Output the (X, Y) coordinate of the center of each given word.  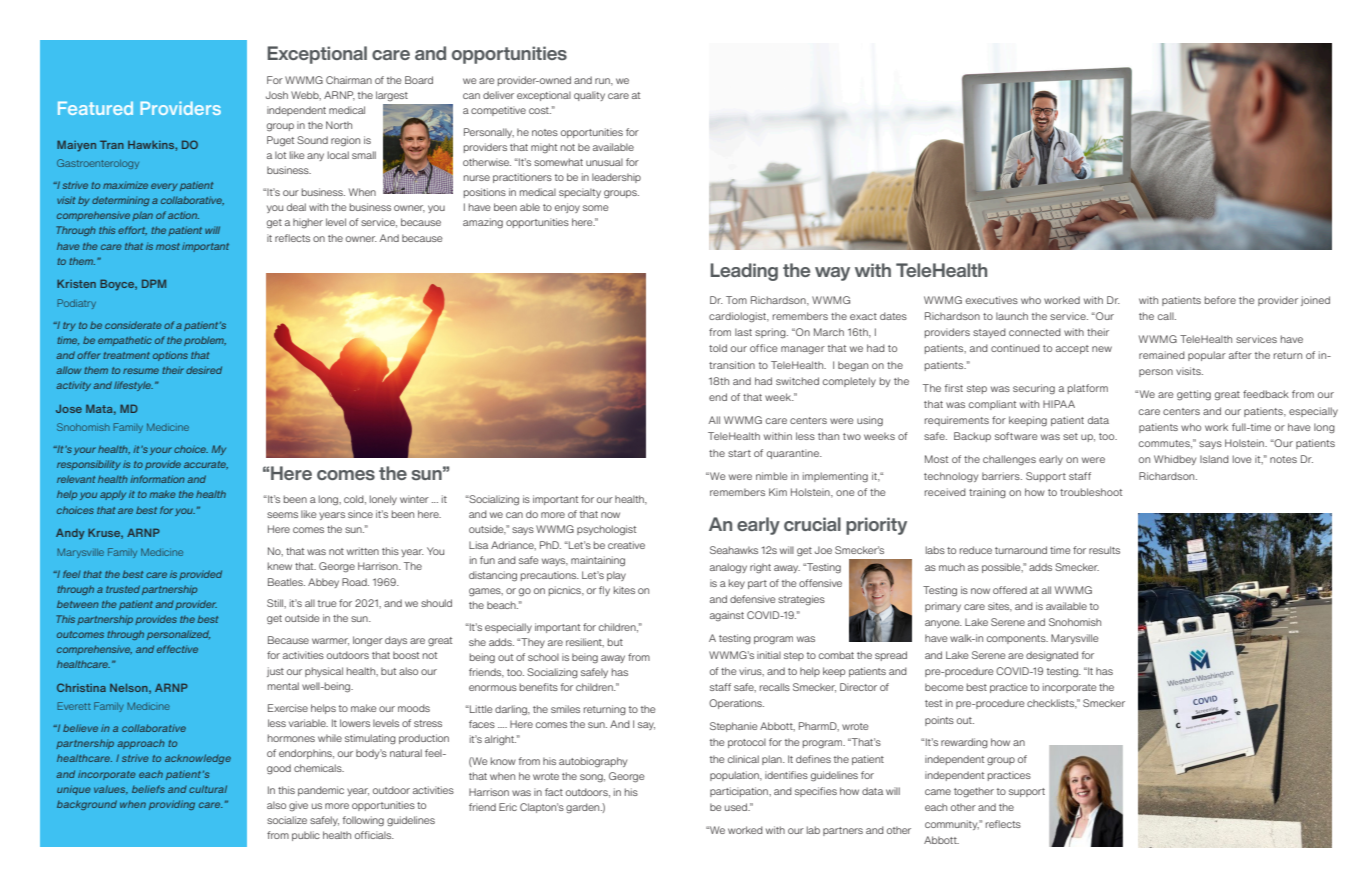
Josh (277, 95)
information (157, 479)
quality (589, 96)
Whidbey (1175, 460)
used (737, 807)
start (739, 453)
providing (172, 805)
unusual (604, 162)
